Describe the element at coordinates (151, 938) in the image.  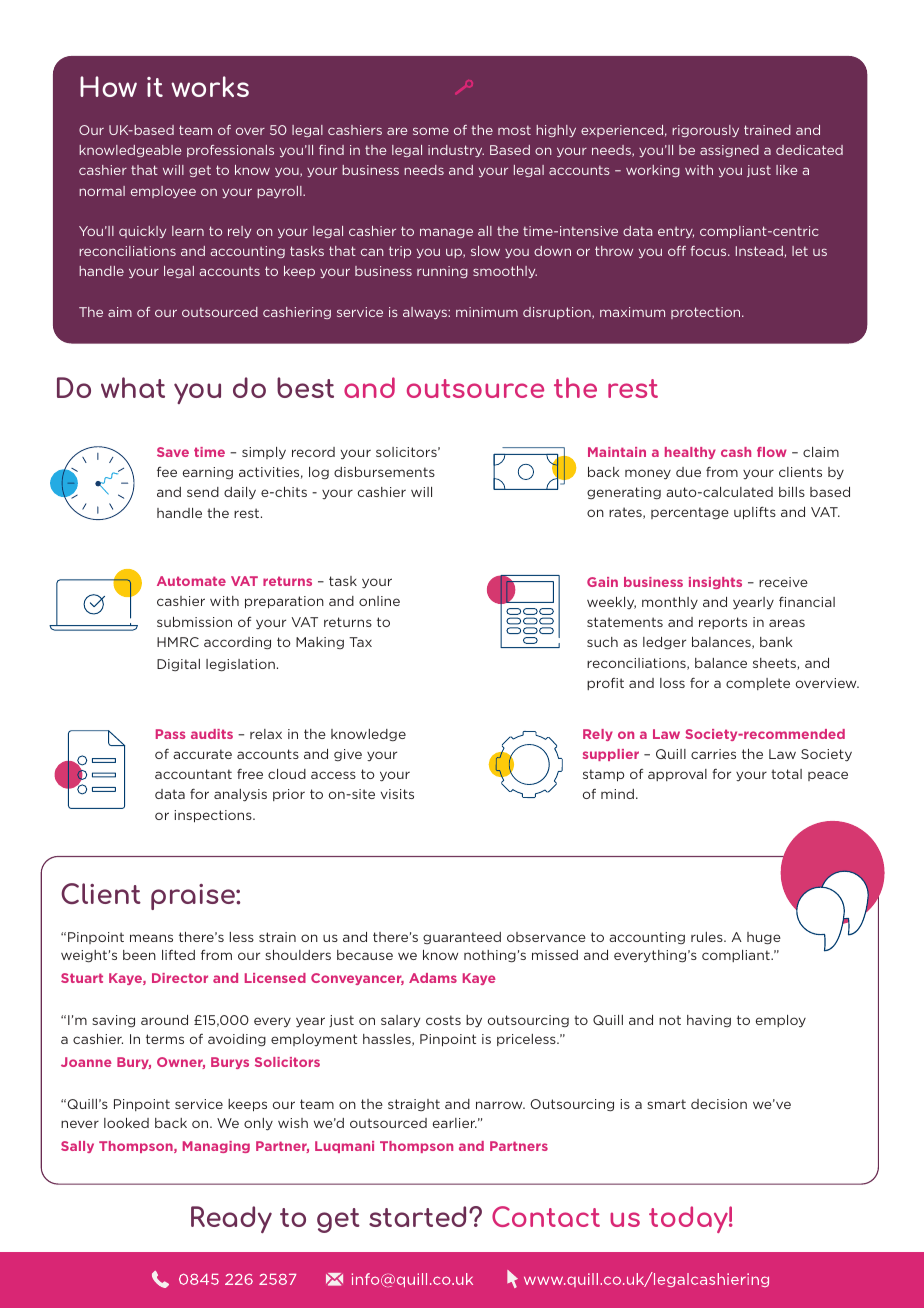
I see `means` at that location.
